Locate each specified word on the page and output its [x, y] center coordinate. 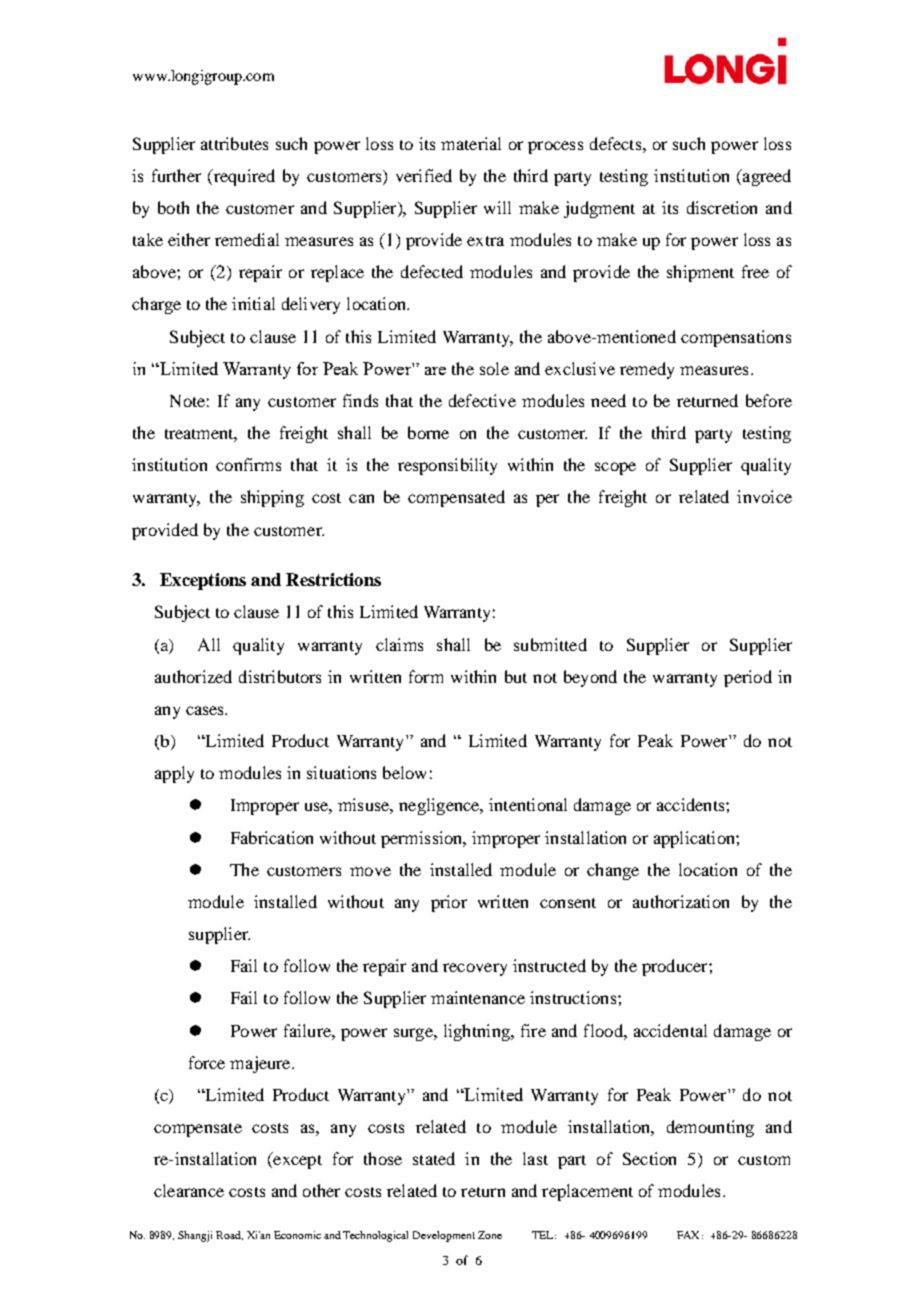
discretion [722, 207]
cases [206, 710]
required [243, 177]
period [748, 678]
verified [424, 175]
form [426, 676]
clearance [189, 1190]
